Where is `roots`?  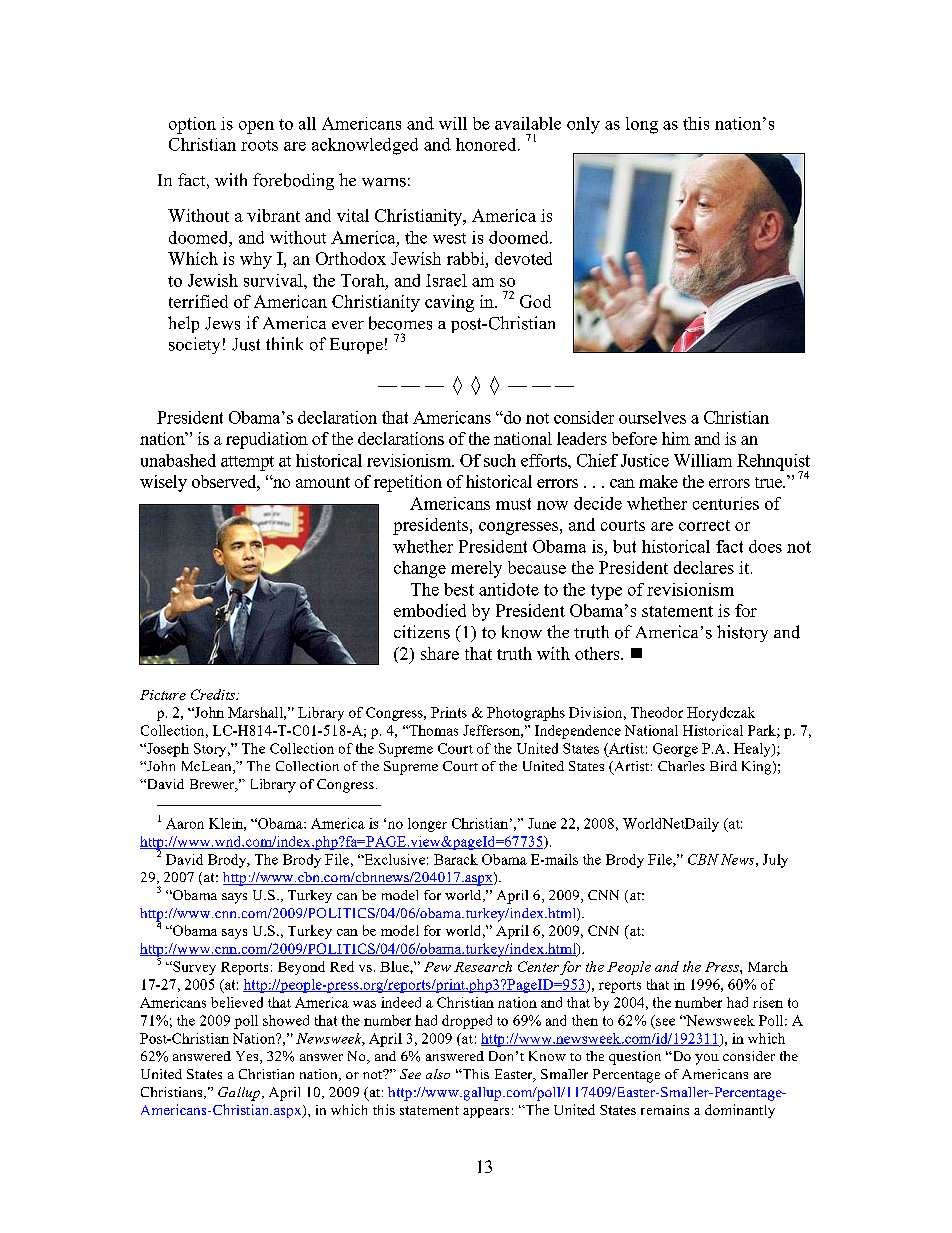 roots is located at coordinates (259, 145).
